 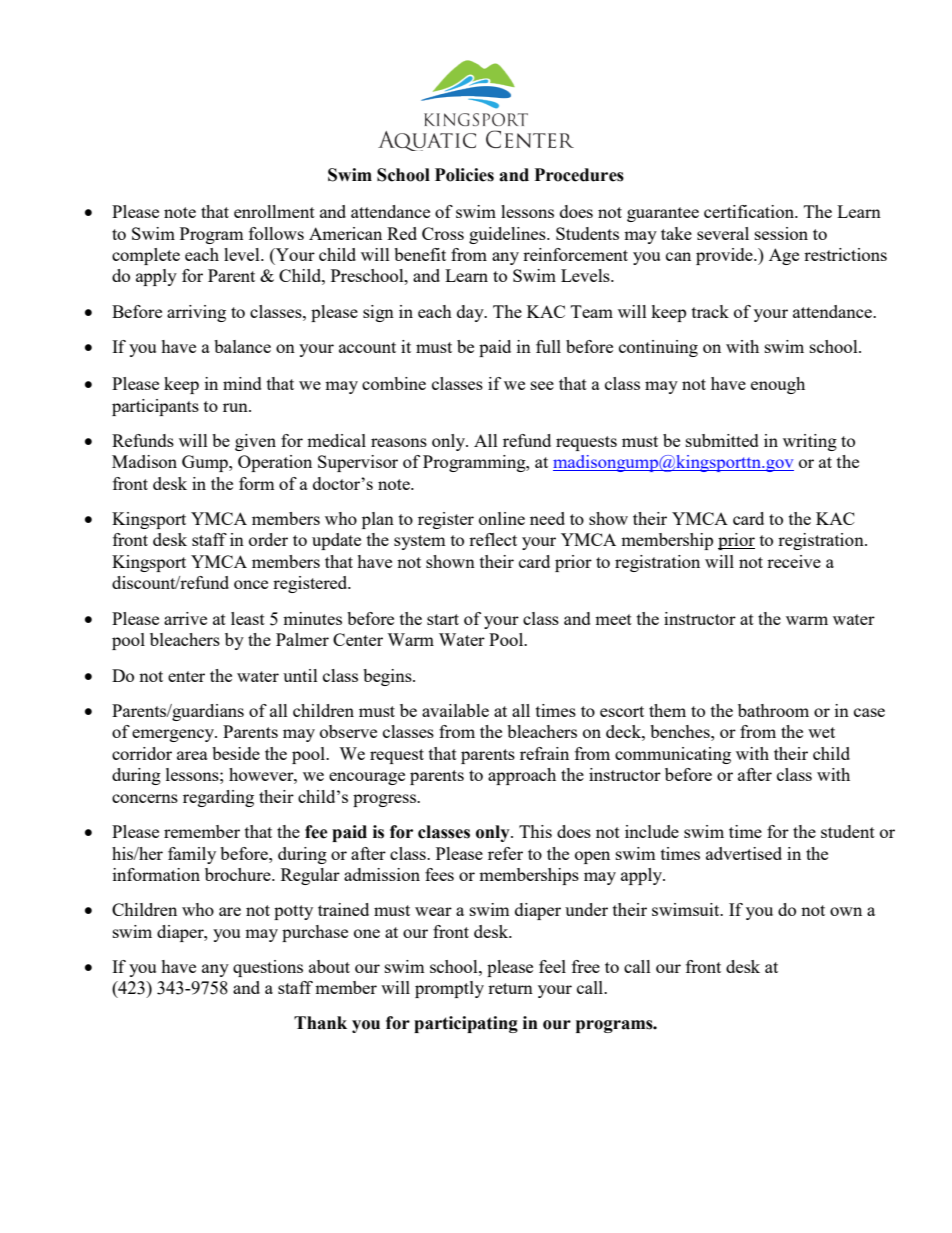 I want to click on receive, so click(x=794, y=561).
